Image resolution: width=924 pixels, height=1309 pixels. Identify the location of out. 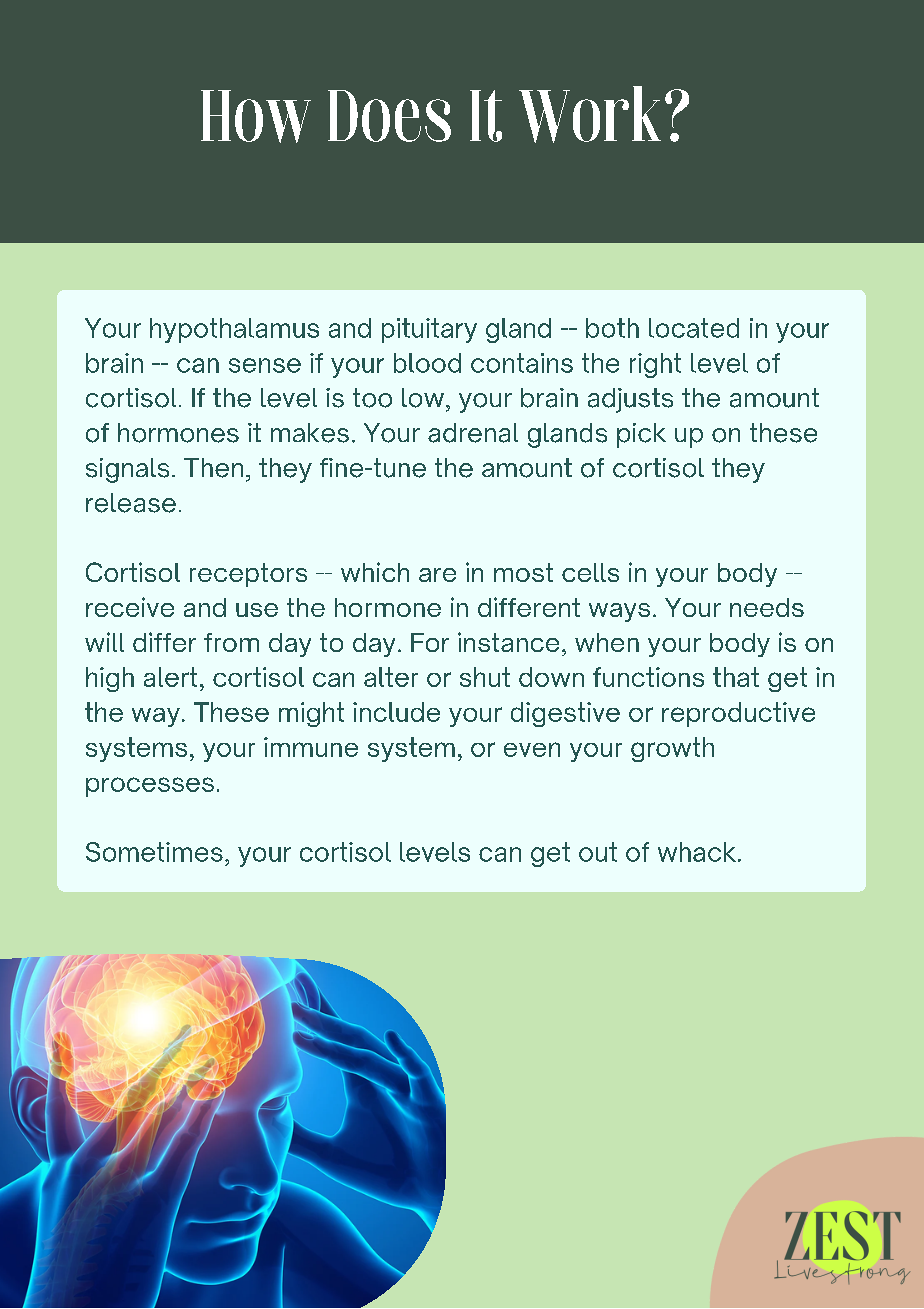
(598, 852).
